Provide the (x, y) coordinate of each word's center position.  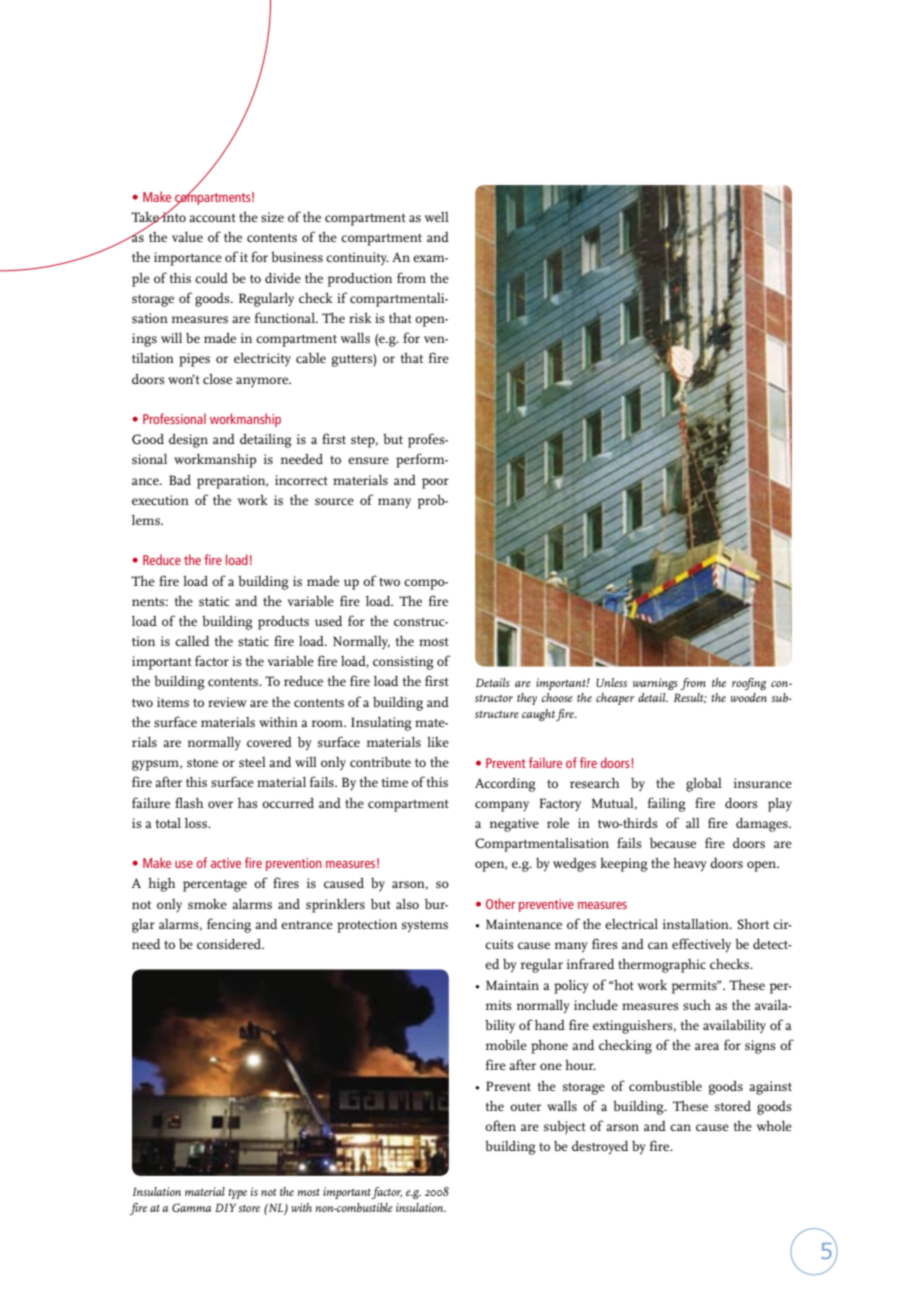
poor (435, 483)
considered (230, 943)
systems (425, 927)
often (500, 1125)
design (188, 440)
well (437, 217)
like (438, 741)
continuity (357, 258)
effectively (701, 945)
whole (774, 1125)
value (187, 236)
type (237, 1193)
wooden (748, 697)
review (227, 702)
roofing (749, 684)
